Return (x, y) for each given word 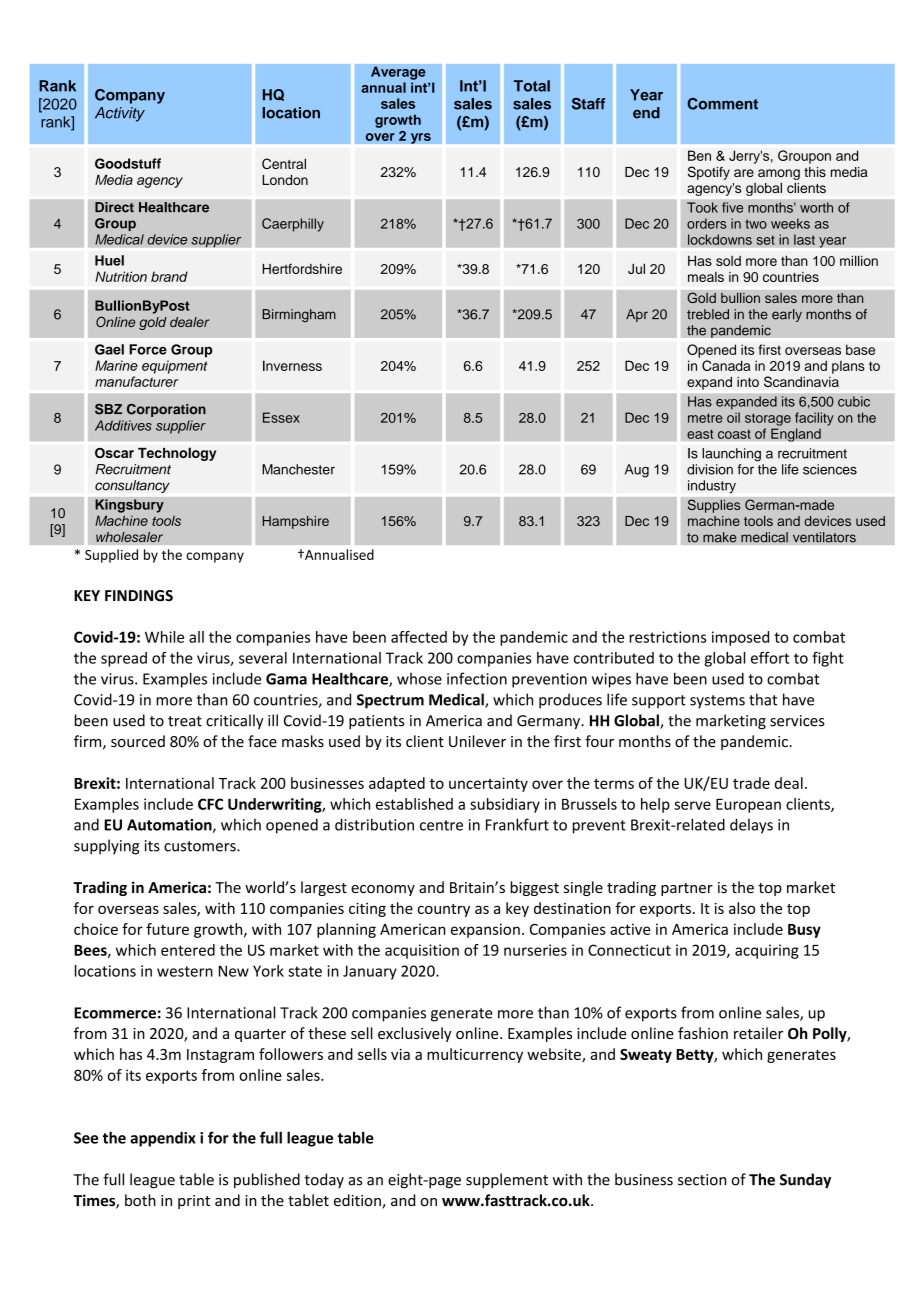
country (444, 910)
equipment (175, 367)
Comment (722, 104)
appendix (163, 1139)
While (164, 637)
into (748, 382)
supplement (507, 1180)
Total (532, 86)
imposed (740, 638)
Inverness (292, 365)
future (167, 929)
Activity (120, 114)
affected (419, 637)
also (742, 908)
